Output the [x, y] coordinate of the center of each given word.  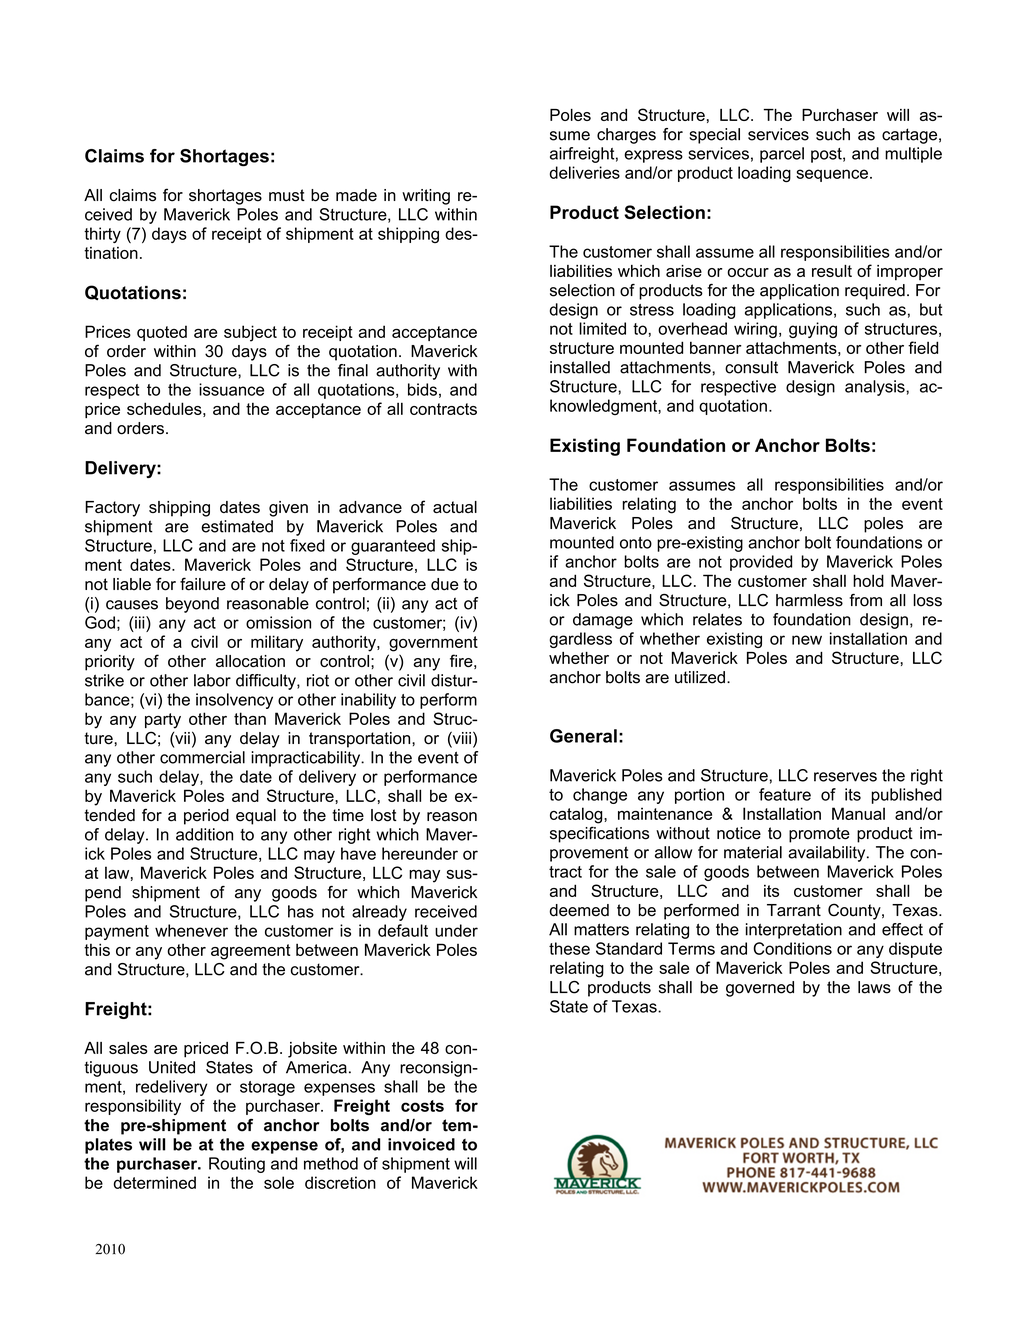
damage [603, 621]
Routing [237, 1165]
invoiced [421, 1144]
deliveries [585, 172]
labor [212, 680]
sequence [832, 175]
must [287, 195]
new [807, 640]
